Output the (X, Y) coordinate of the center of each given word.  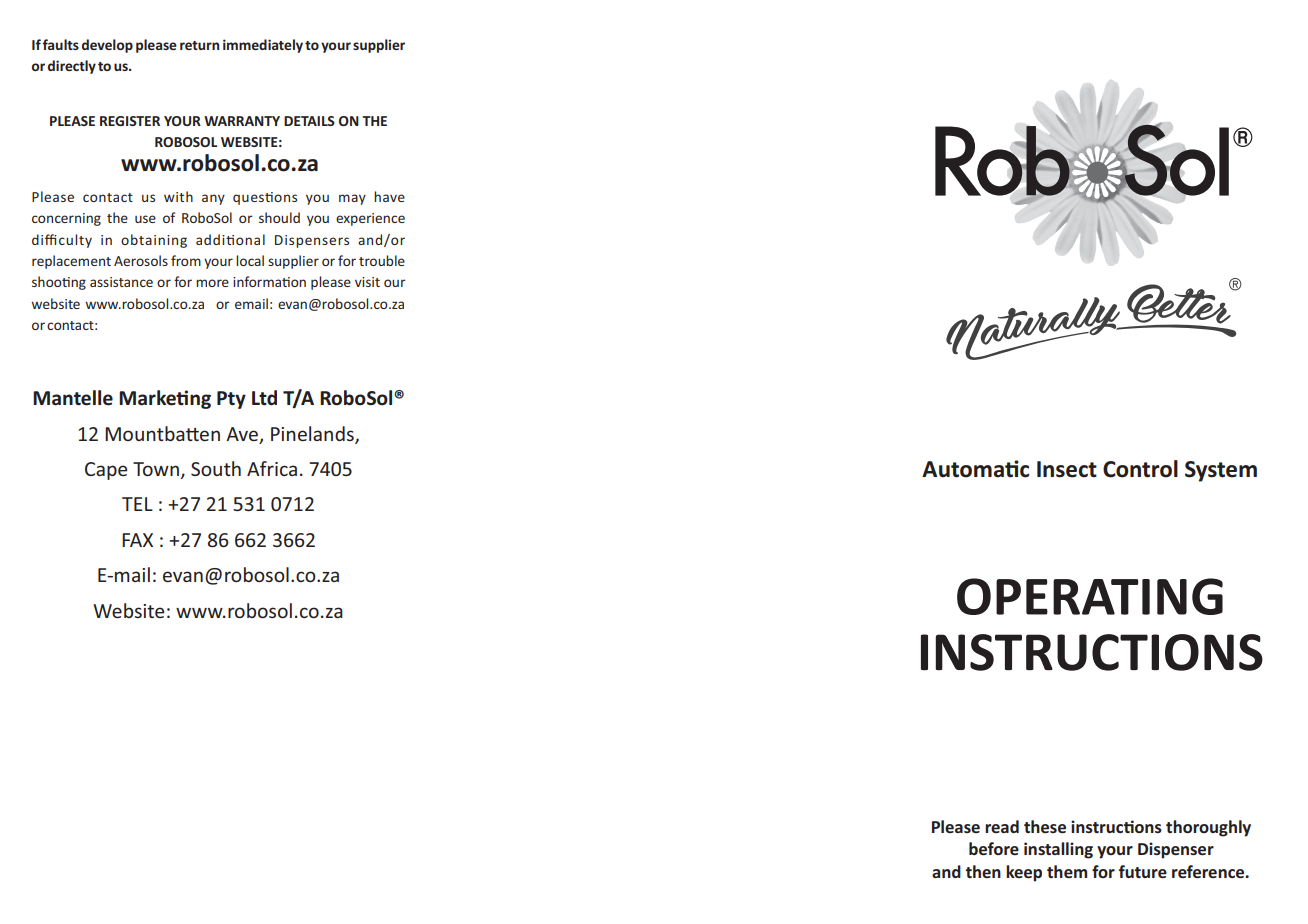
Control (1140, 469)
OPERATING (1090, 596)
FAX (137, 540)
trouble (382, 260)
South (216, 468)
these (1045, 826)
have (389, 196)
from (186, 260)
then (983, 871)
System (1221, 471)
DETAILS (309, 121)
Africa (272, 468)
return (199, 45)
